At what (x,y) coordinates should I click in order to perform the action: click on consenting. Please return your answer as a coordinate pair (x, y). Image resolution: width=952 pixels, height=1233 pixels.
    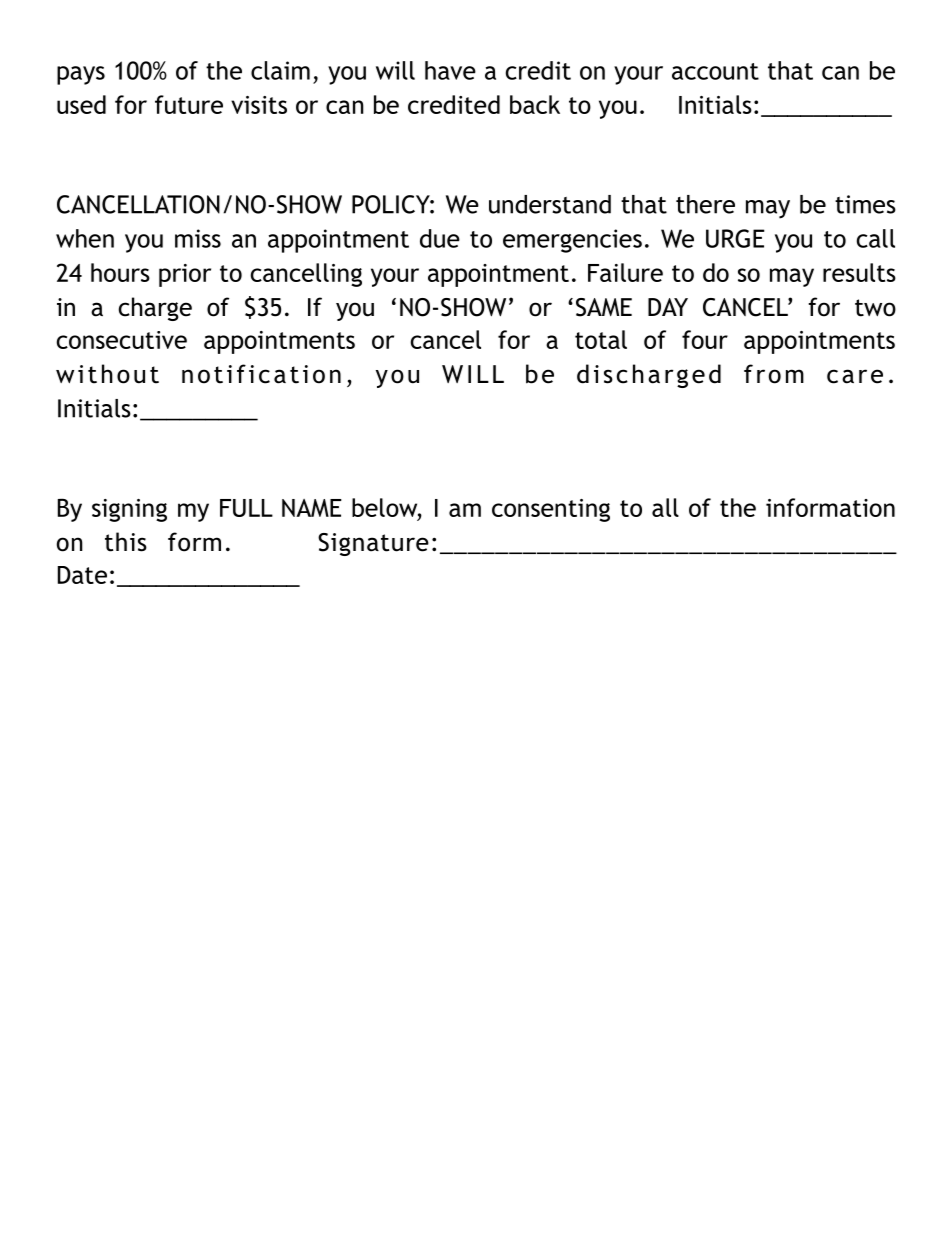
    Looking at the image, I should click on (551, 510).
